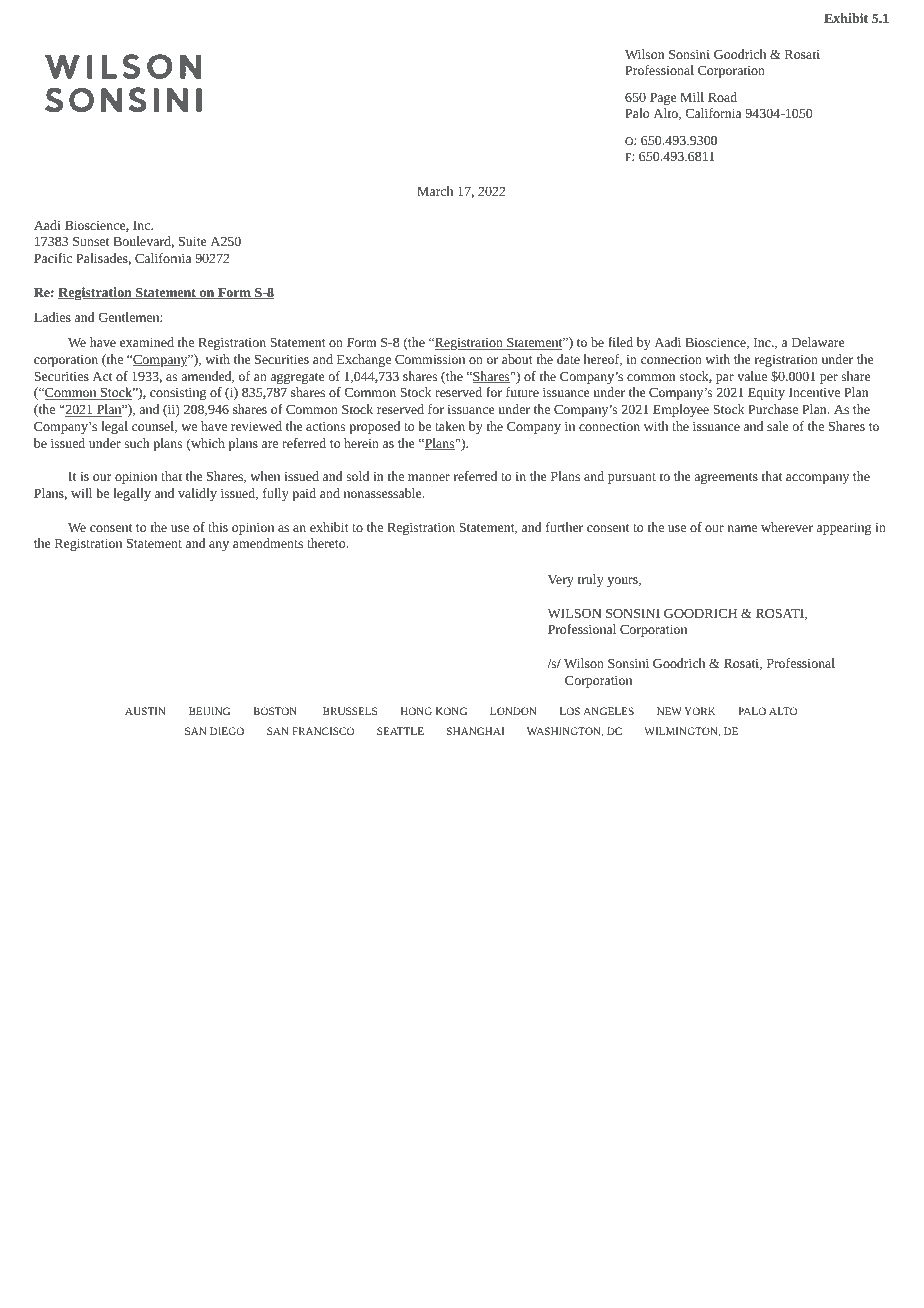 Image resolution: width=924 pixels, height=1308 pixels. I want to click on Boulevard, so click(143, 242).
